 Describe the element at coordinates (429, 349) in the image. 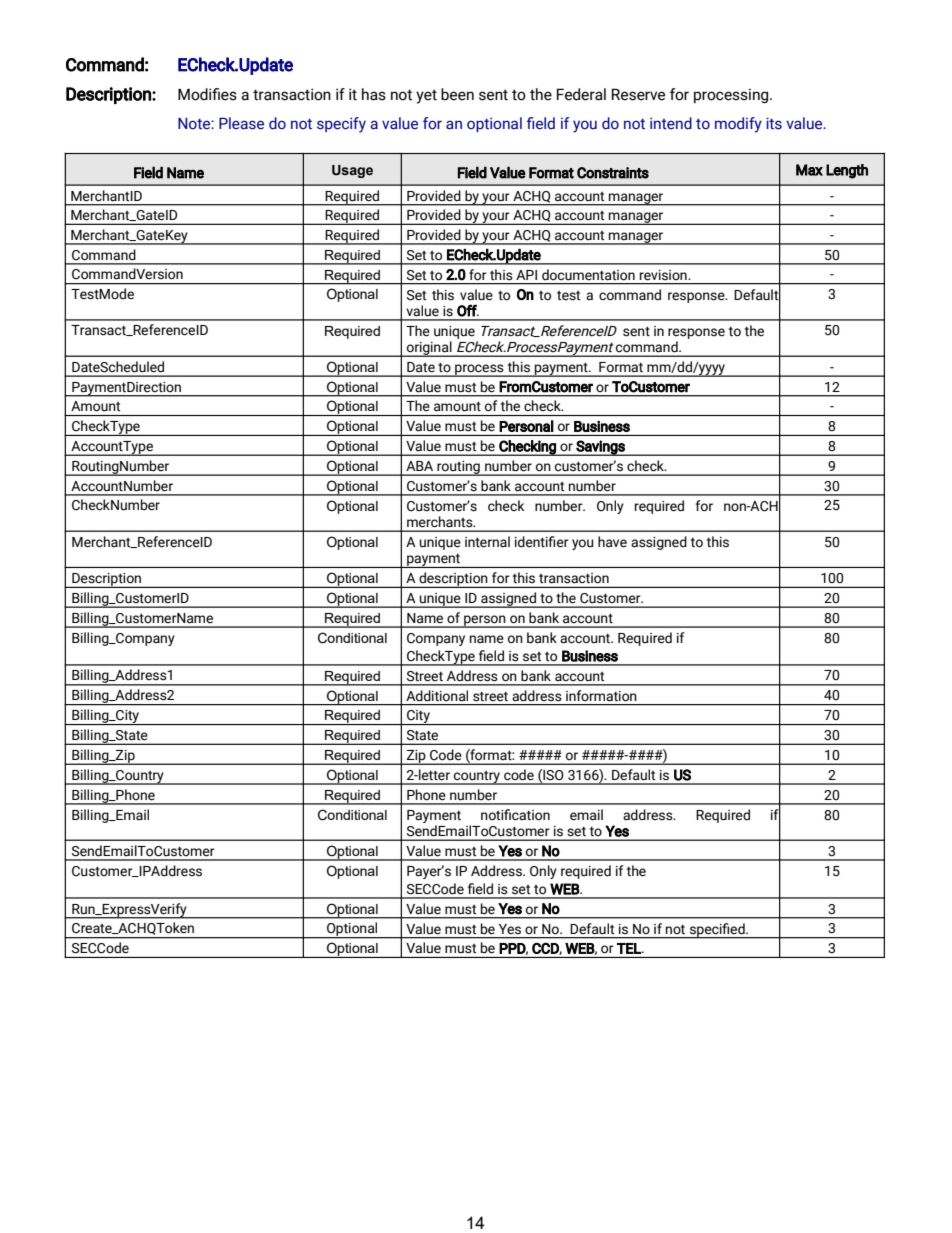

I see `original` at that location.
